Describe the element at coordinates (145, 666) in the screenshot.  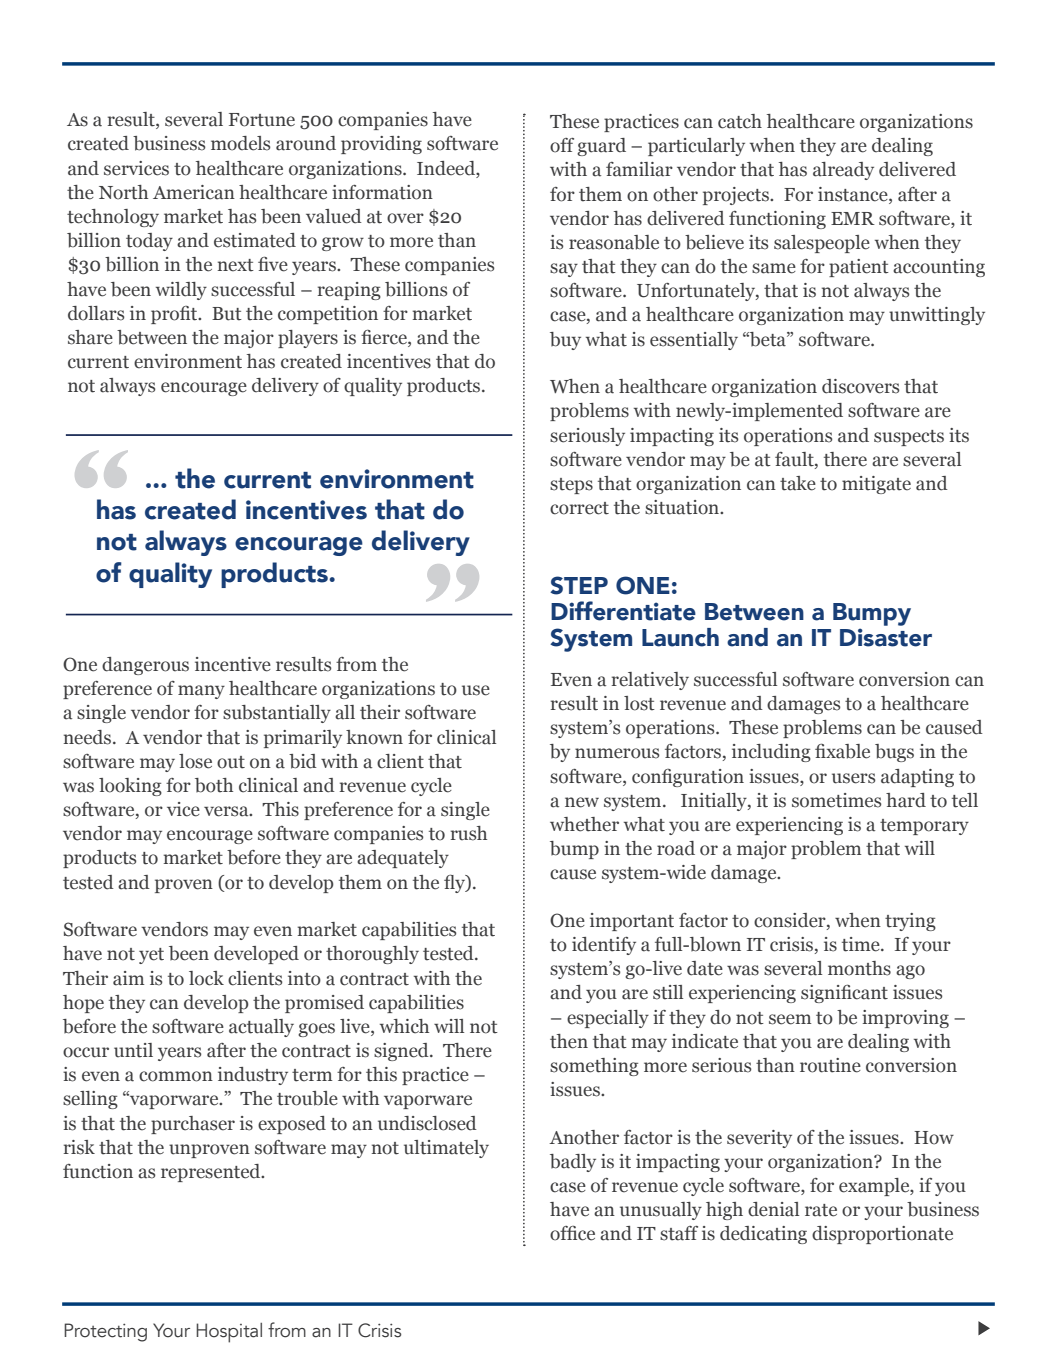
I see `dangerous` at that location.
